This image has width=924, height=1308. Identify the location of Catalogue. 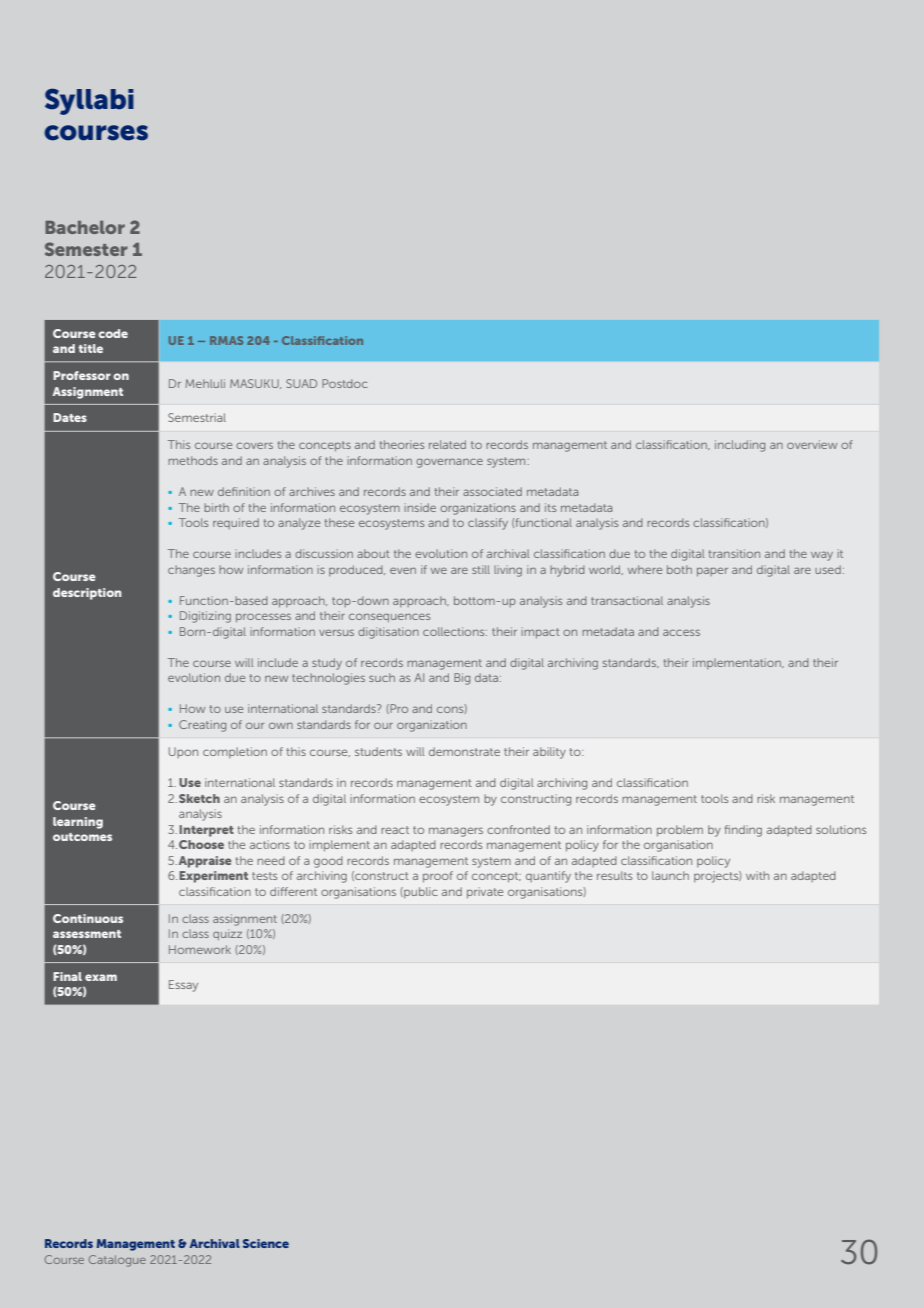
(117, 1261).
